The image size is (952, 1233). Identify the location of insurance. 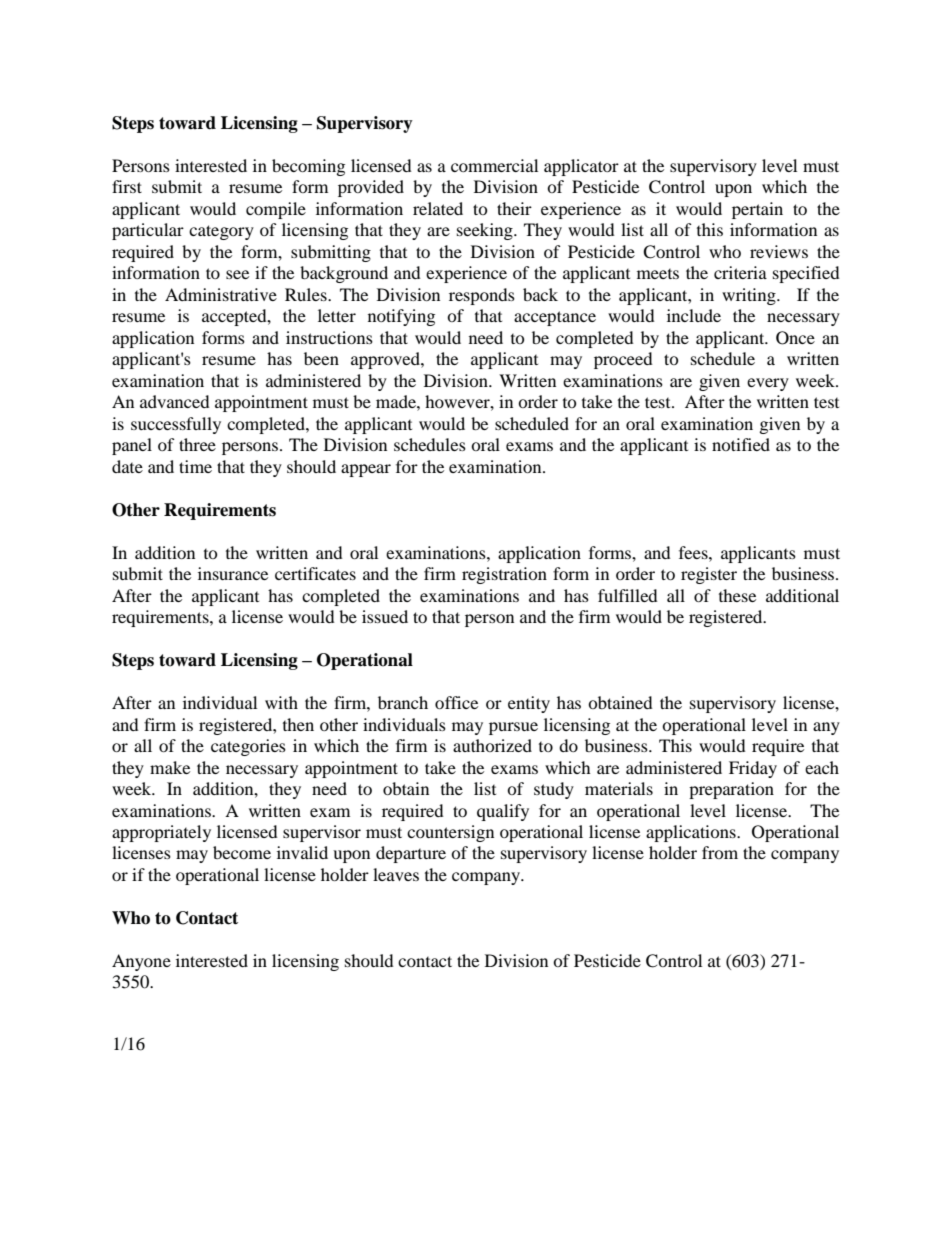
(233, 573).
